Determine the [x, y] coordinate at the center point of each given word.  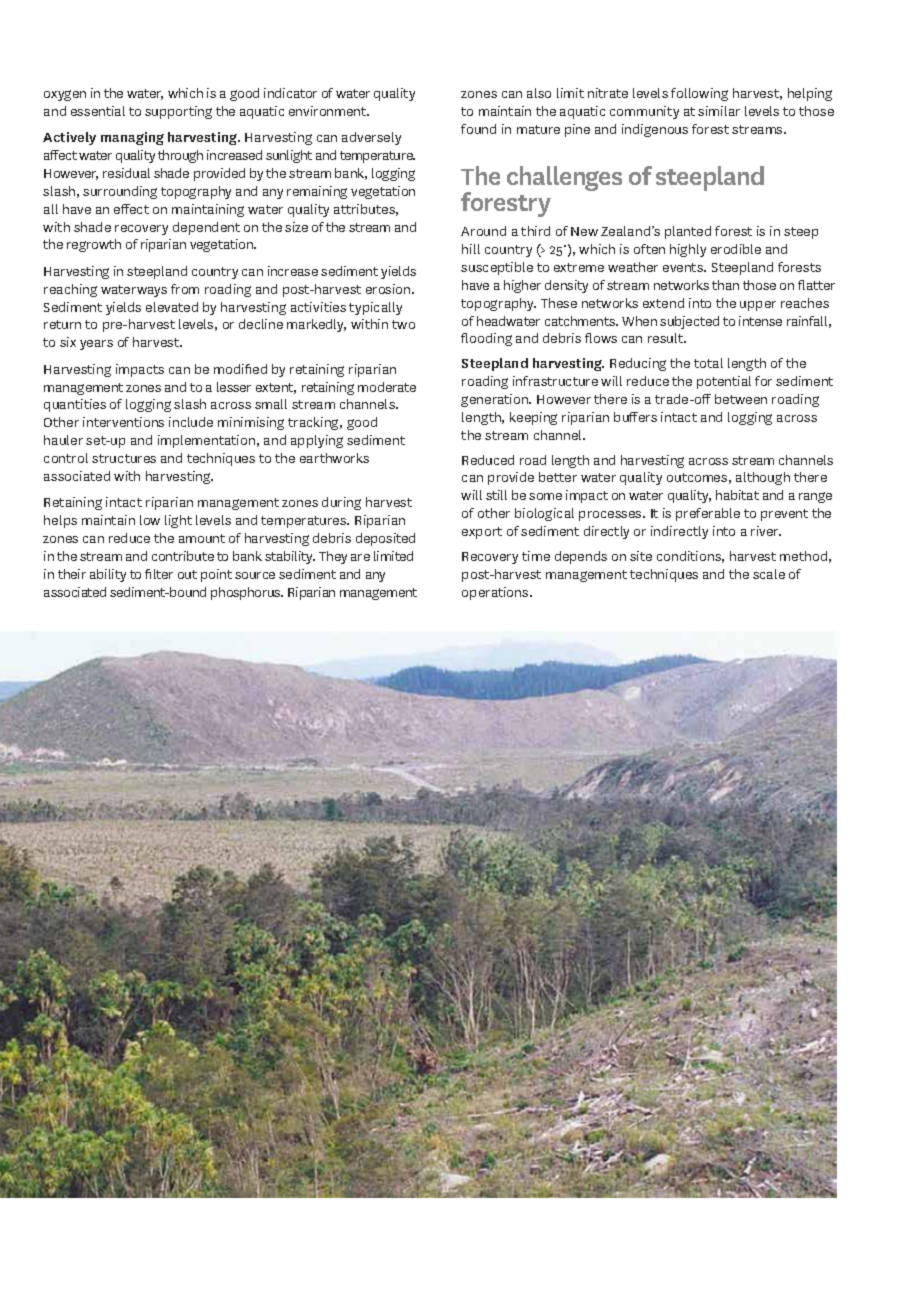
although [763, 478]
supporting [178, 112]
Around [483, 231]
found [478, 129]
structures [124, 458]
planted [688, 232]
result [666, 338]
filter [159, 574]
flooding [486, 339]
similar [719, 111]
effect [131, 209]
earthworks [334, 458]
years [96, 345]
